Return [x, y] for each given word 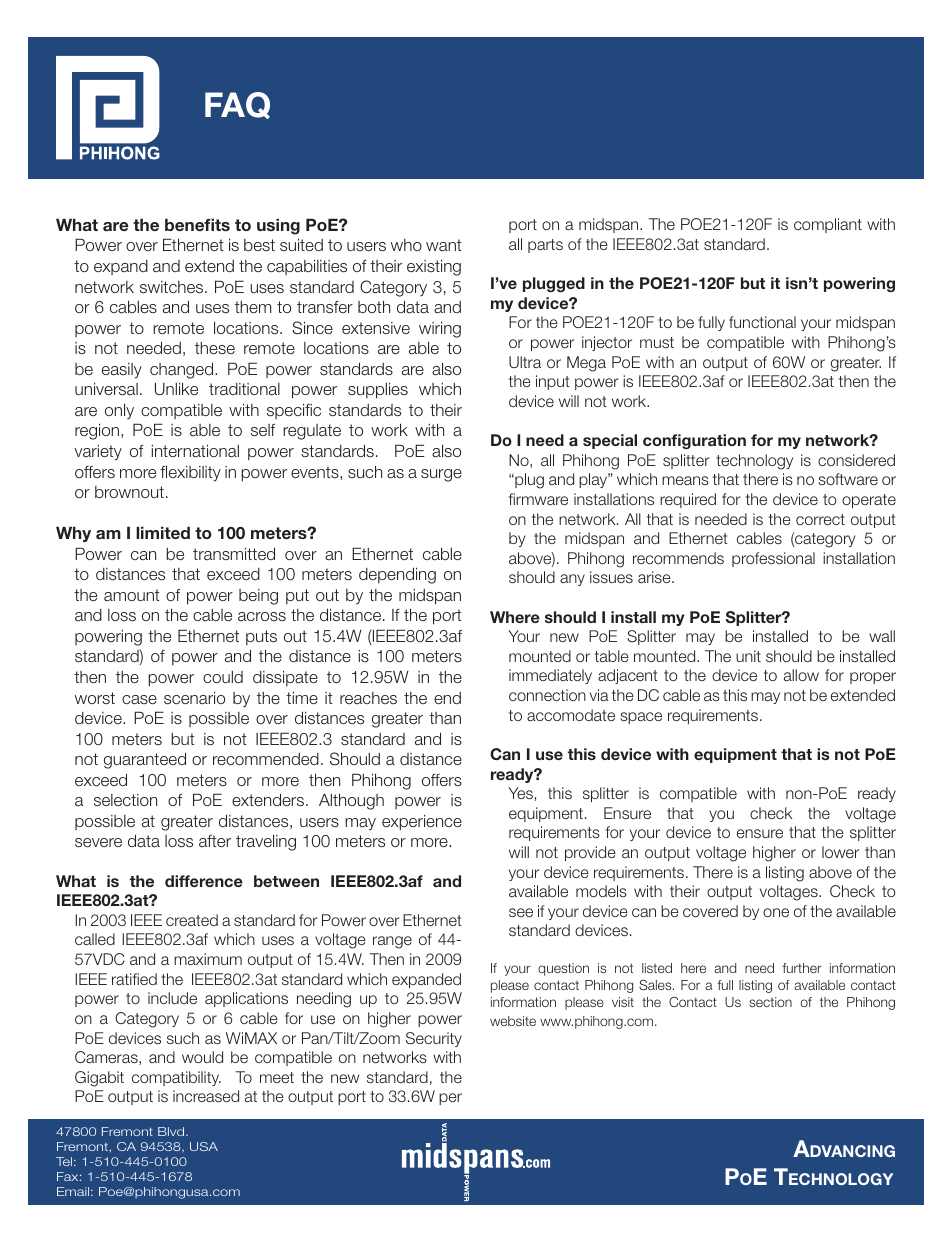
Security [434, 1039]
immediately [550, 676]
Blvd [172, 1131]
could [223, 677]
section [770, 1002]
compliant [828, 225]
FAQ [237, 105]
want [444, 245]
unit [748, 656]
